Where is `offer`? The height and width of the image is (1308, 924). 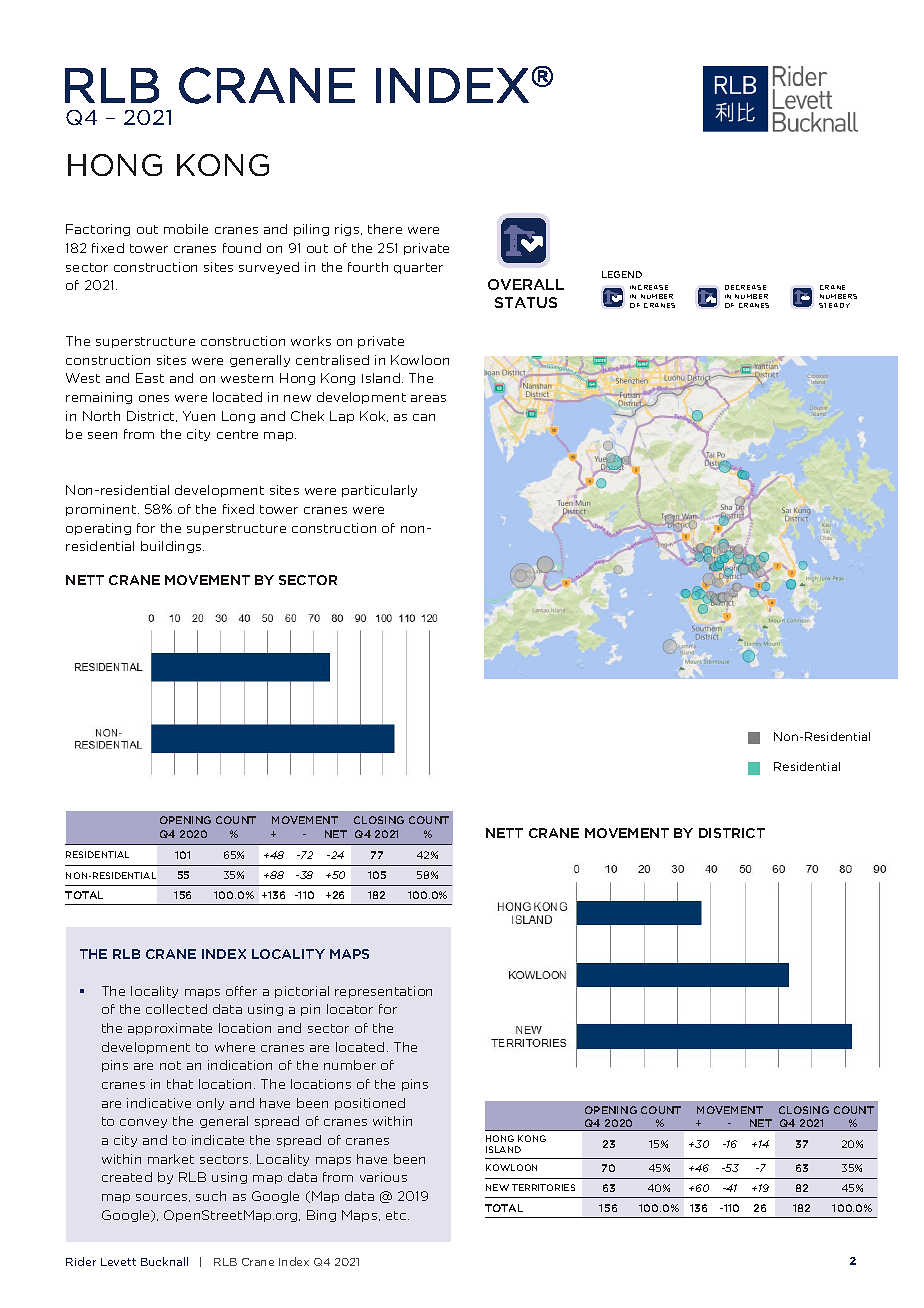
offer is located at coordinates (241, 991).
